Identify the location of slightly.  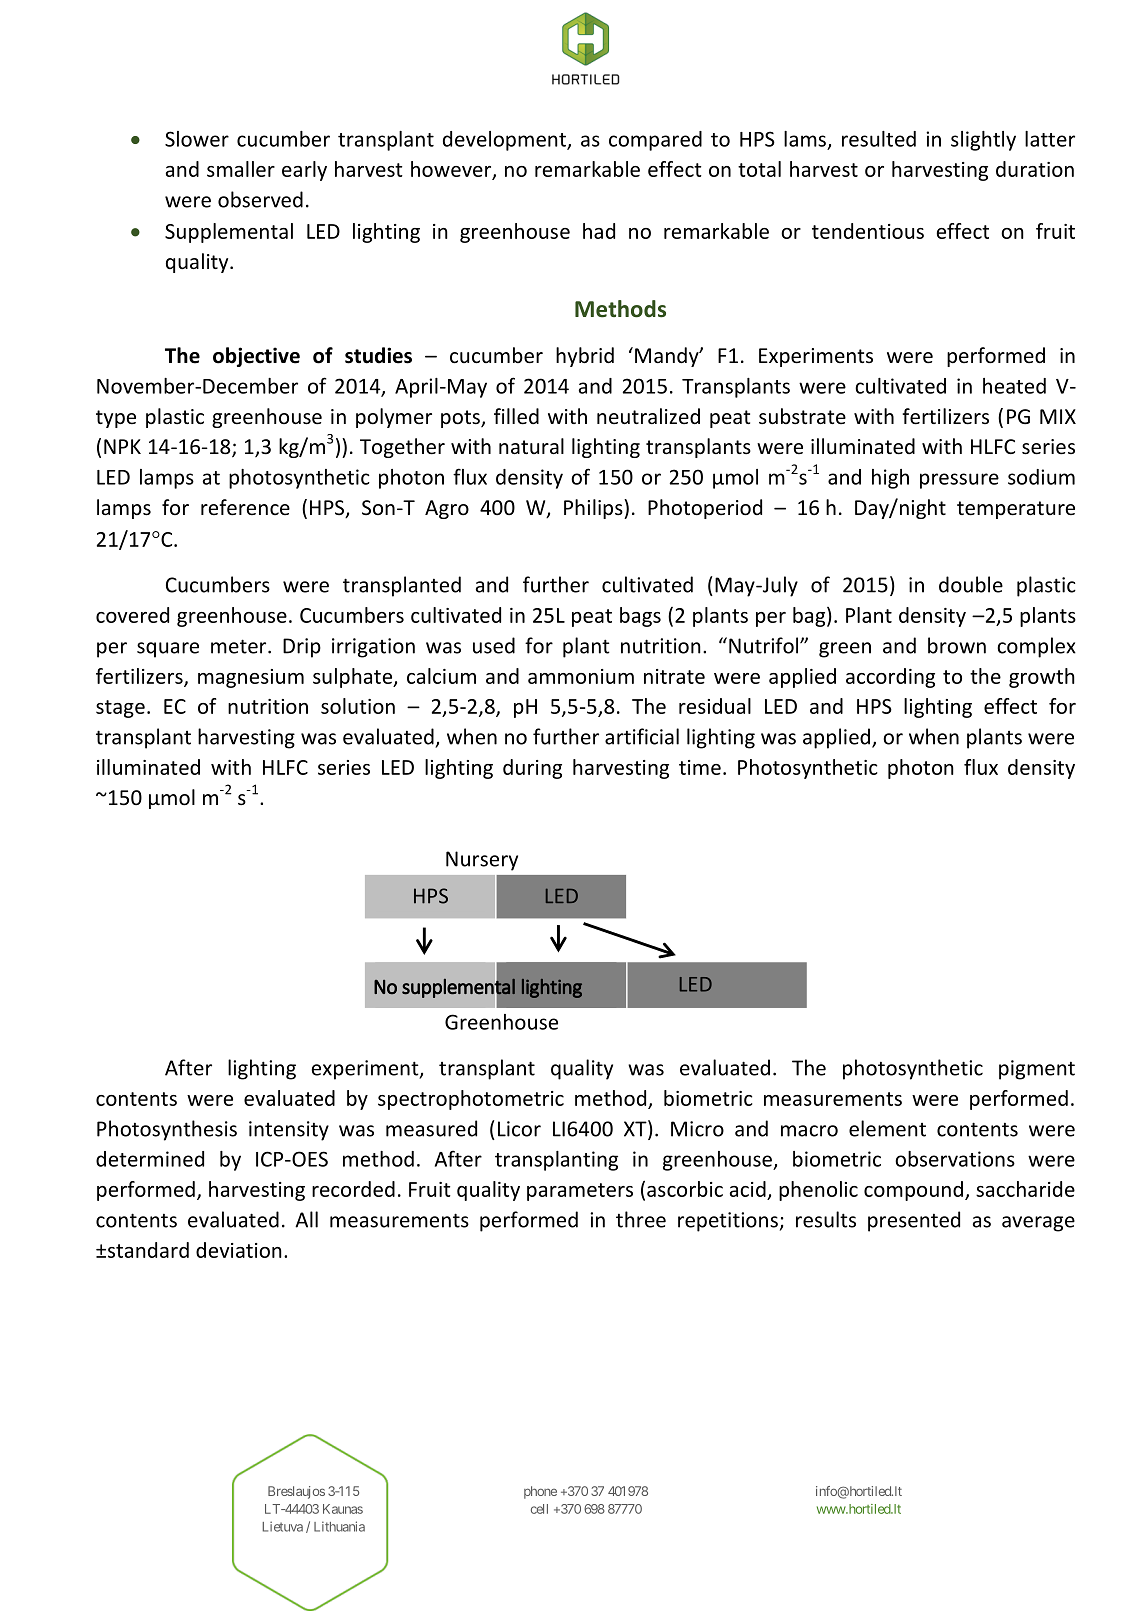
(983, 141).
